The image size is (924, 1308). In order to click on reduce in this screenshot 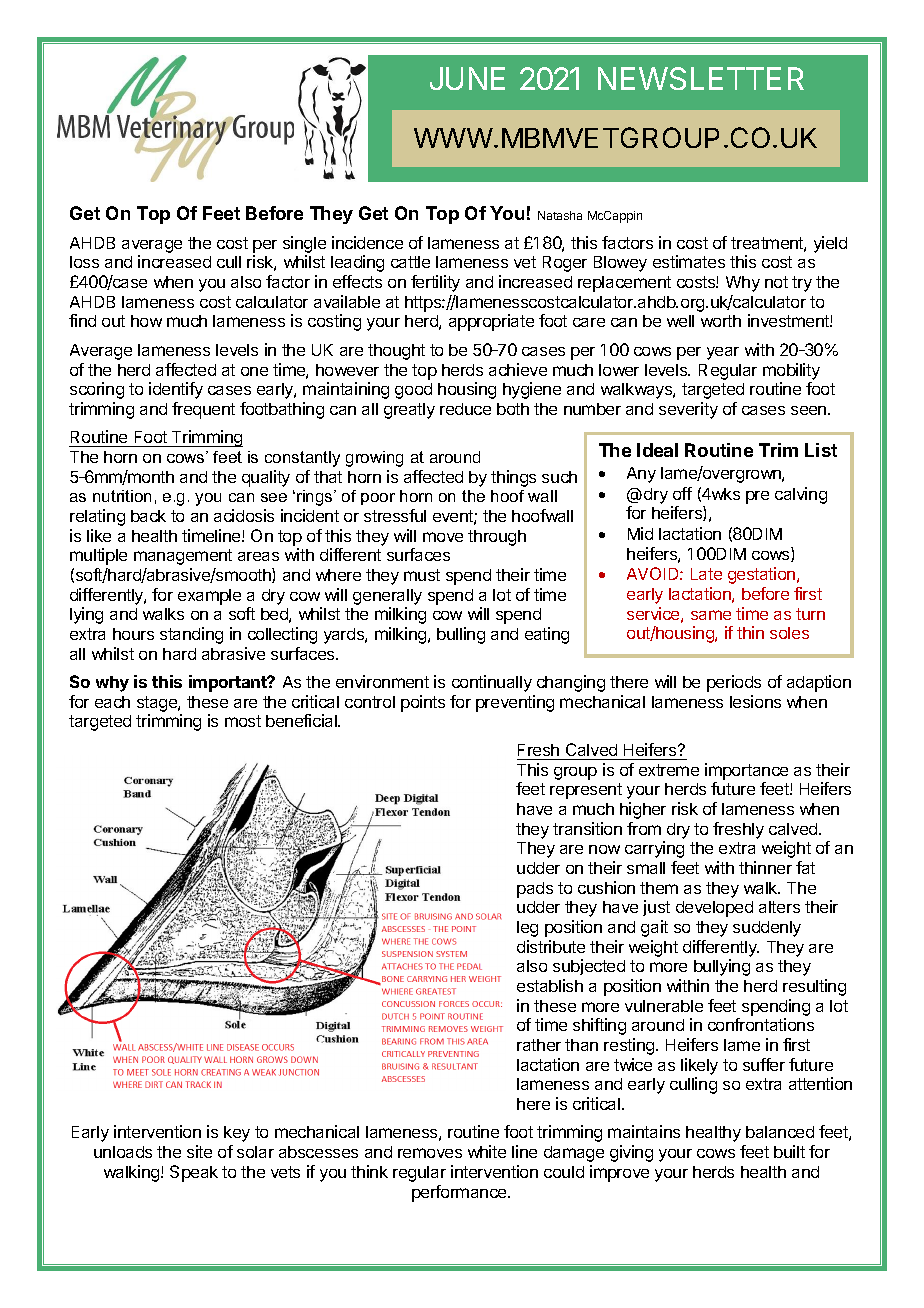, I will do `click(465, 409)`.
